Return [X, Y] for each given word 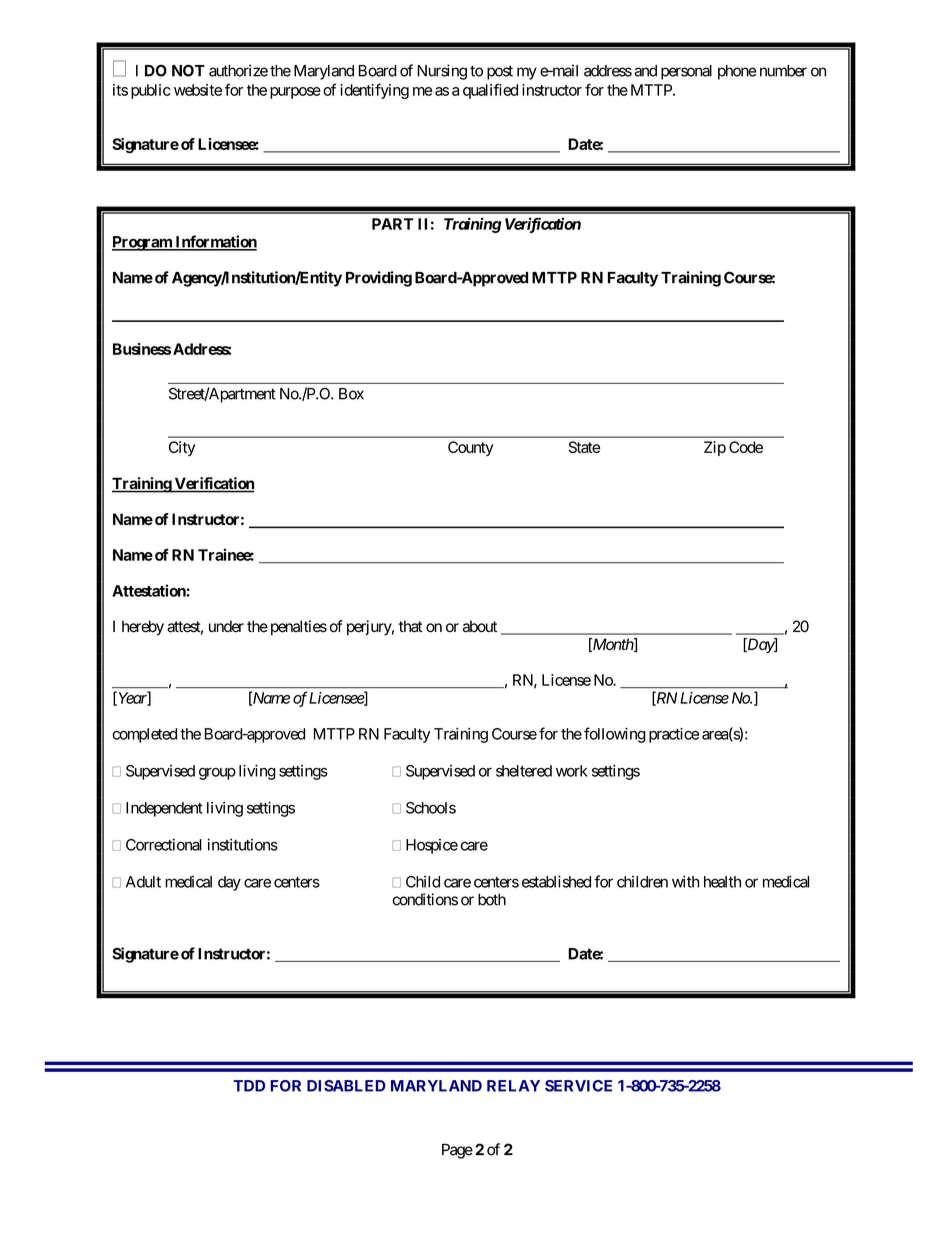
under [226, 626]
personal [686, 72]
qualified [490, 91]
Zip [715, 448]
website [198, 90]
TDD [249, 1086]
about [480, 626]
